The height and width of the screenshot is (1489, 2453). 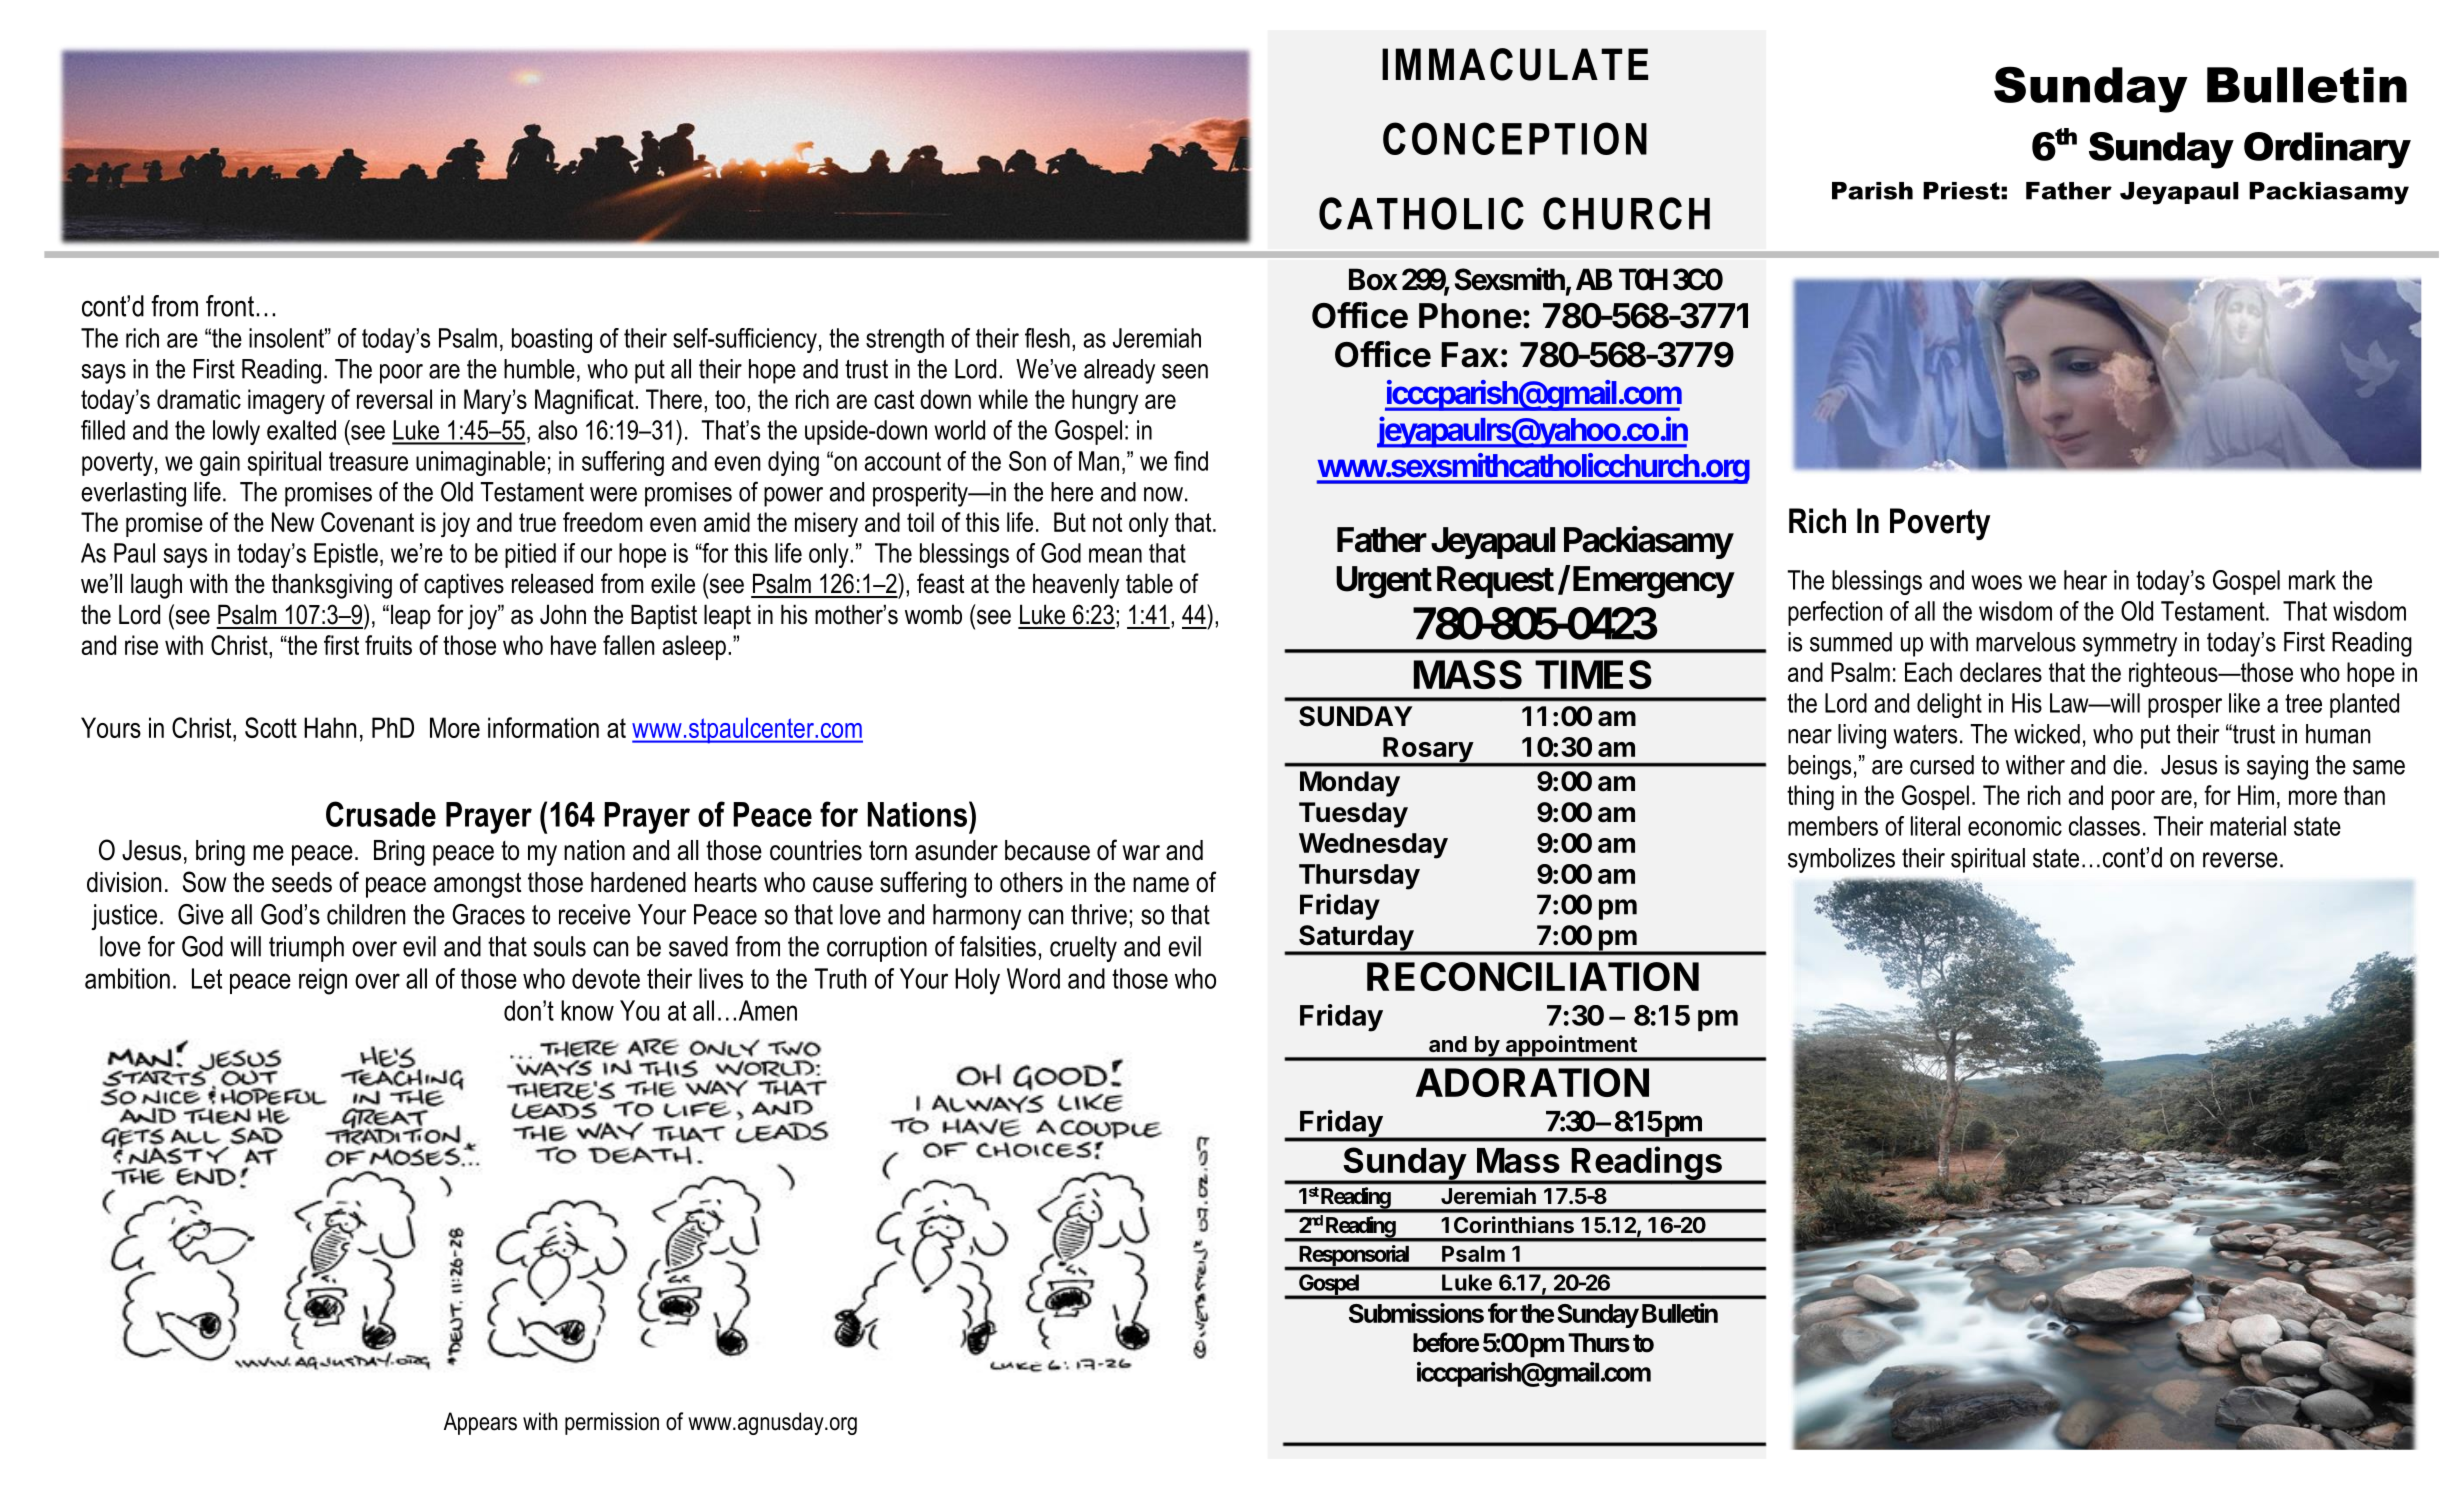 What do you see at coordinates (1515, 138) in the screenshot?
I see `CONCEPTION` at bounding box center [1515, 138].
